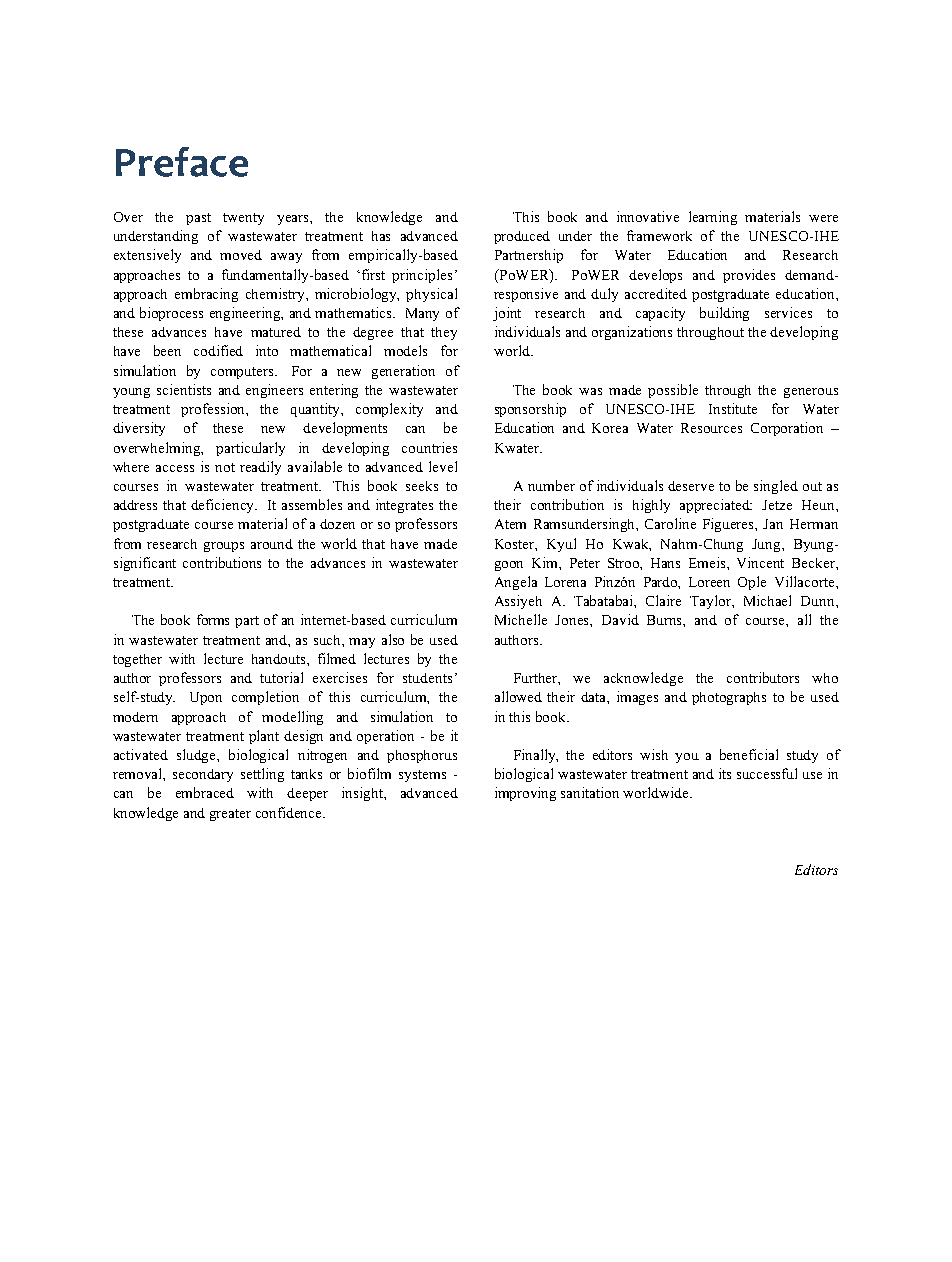  What do you see at coordinates (525, 794) in the screenshot?
I see `improving` at bounding box center [525, 794].
